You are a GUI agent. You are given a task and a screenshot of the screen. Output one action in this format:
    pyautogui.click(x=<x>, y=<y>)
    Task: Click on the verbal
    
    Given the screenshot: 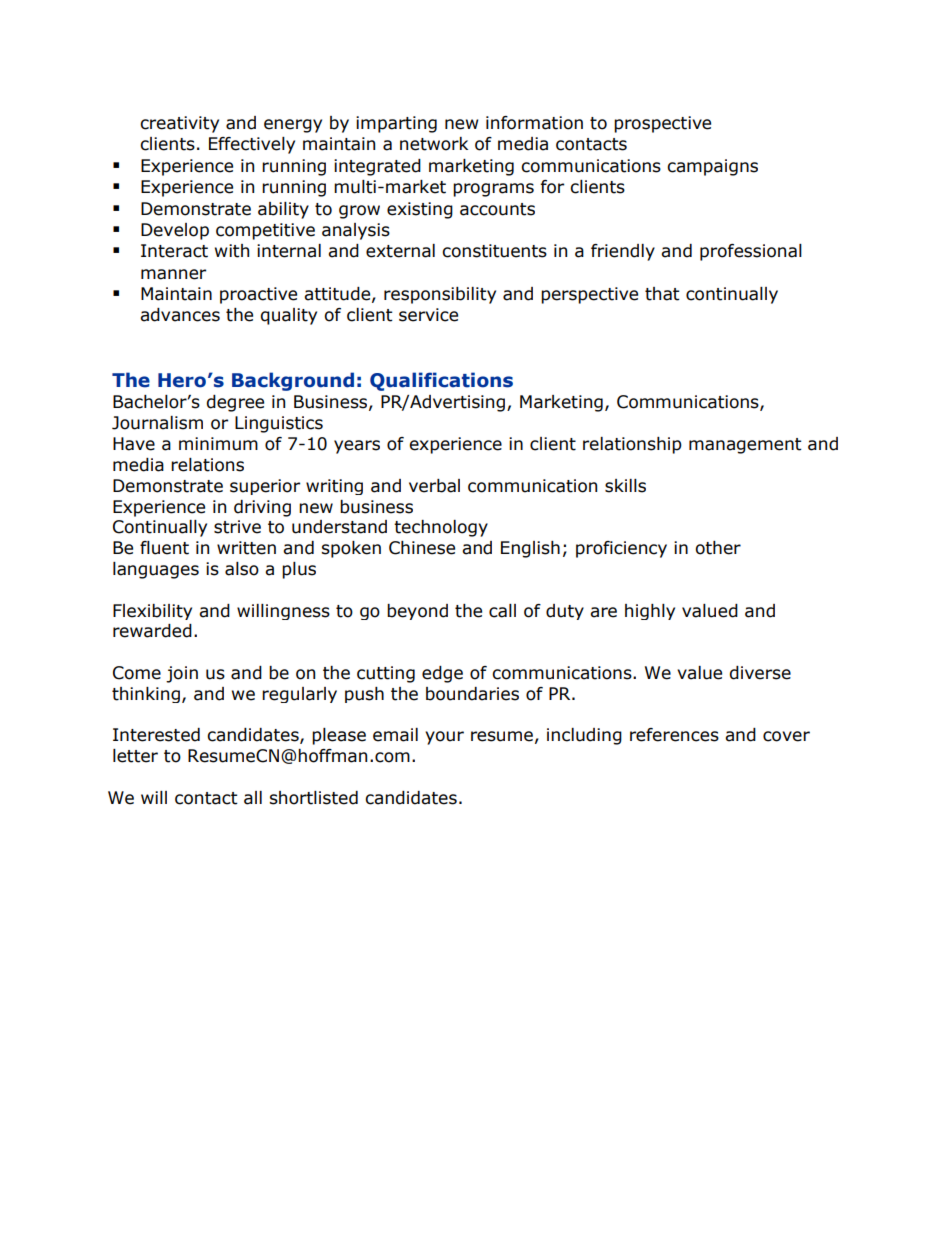 What is the action you would take?
    pyautogui.click(x=434, y=486)
